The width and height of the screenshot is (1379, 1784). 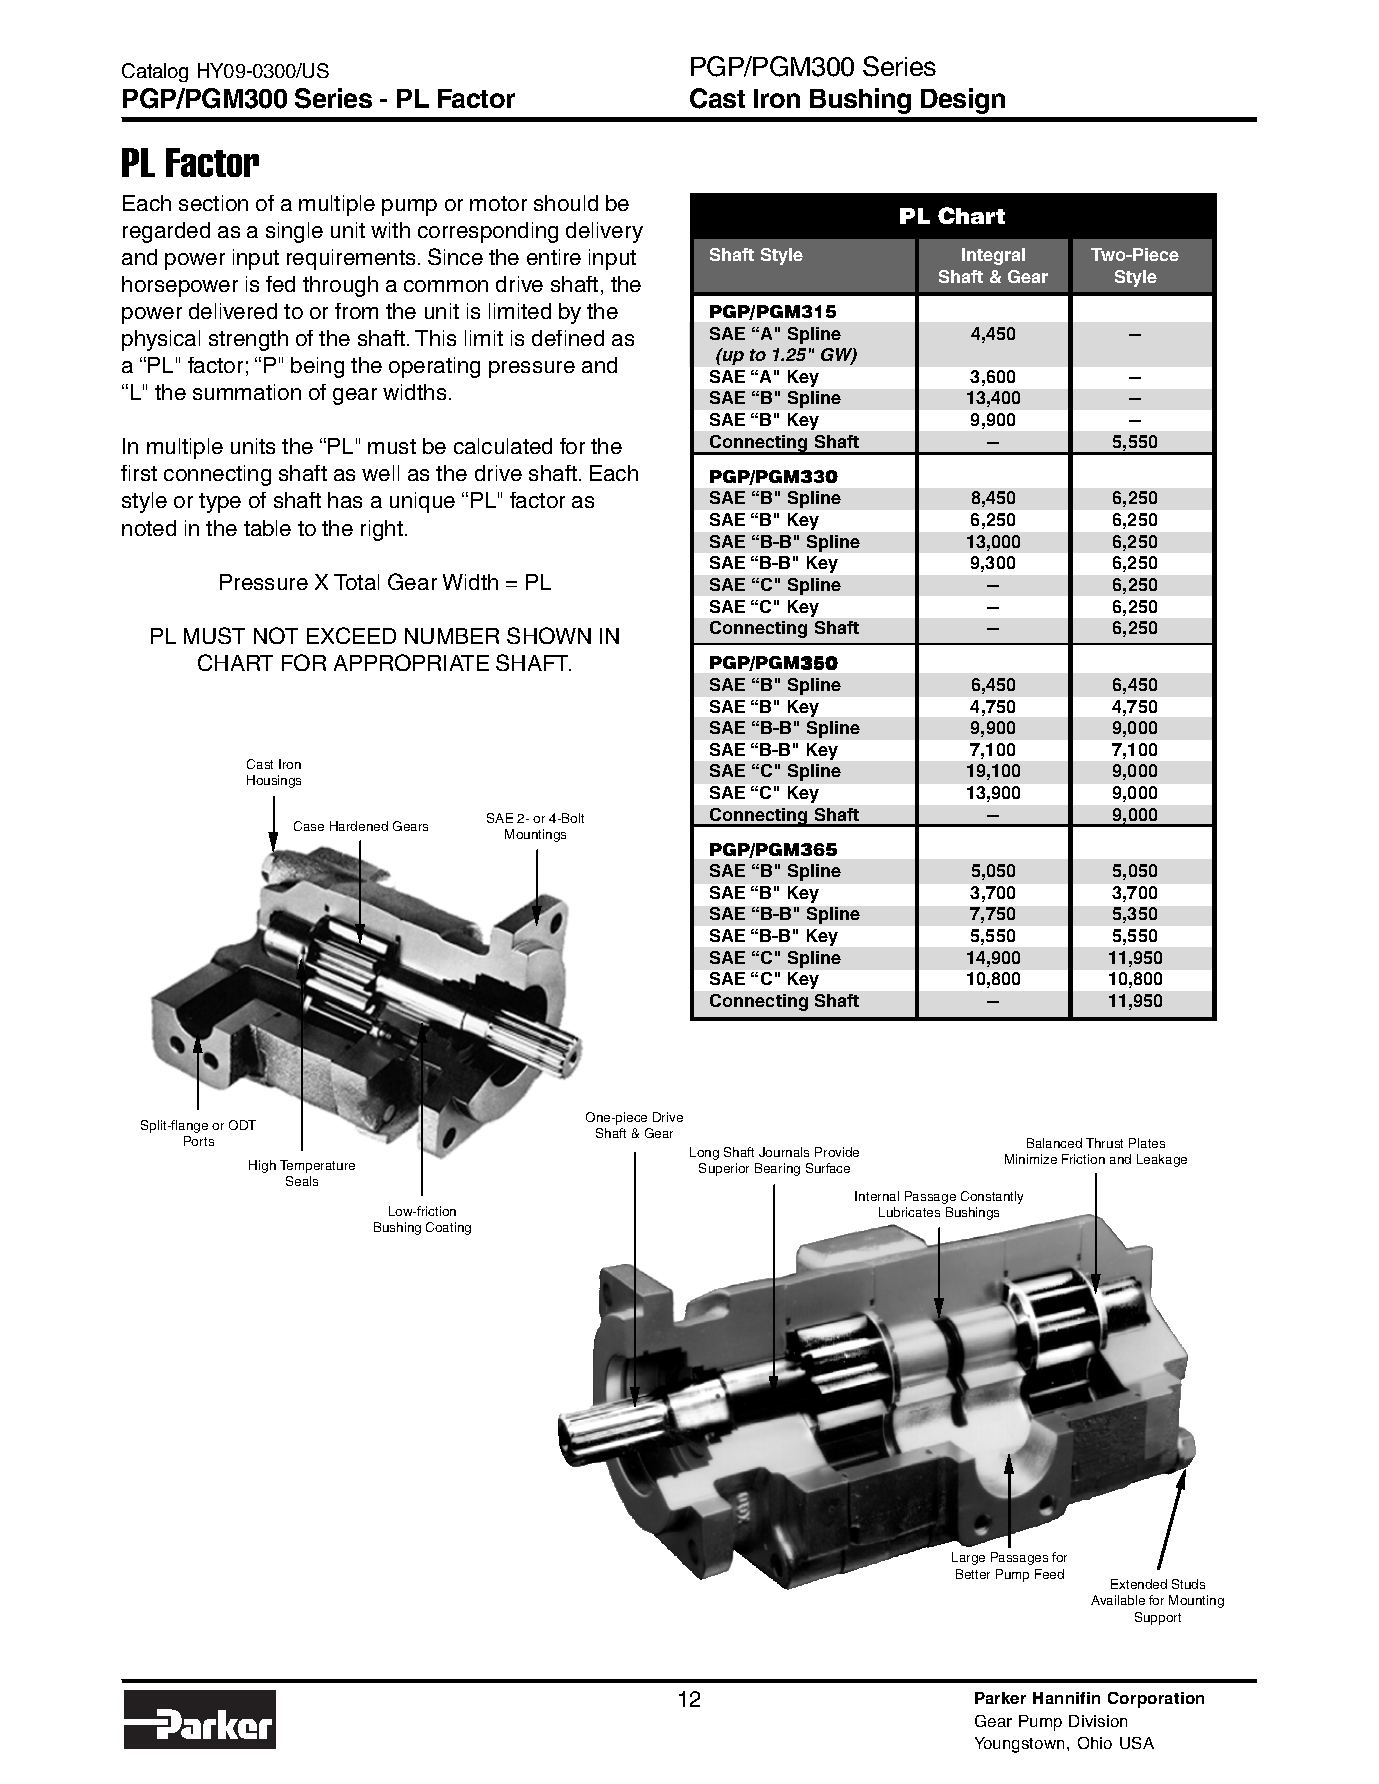 I want to click on Seals, so click(x=302, y=1181).
